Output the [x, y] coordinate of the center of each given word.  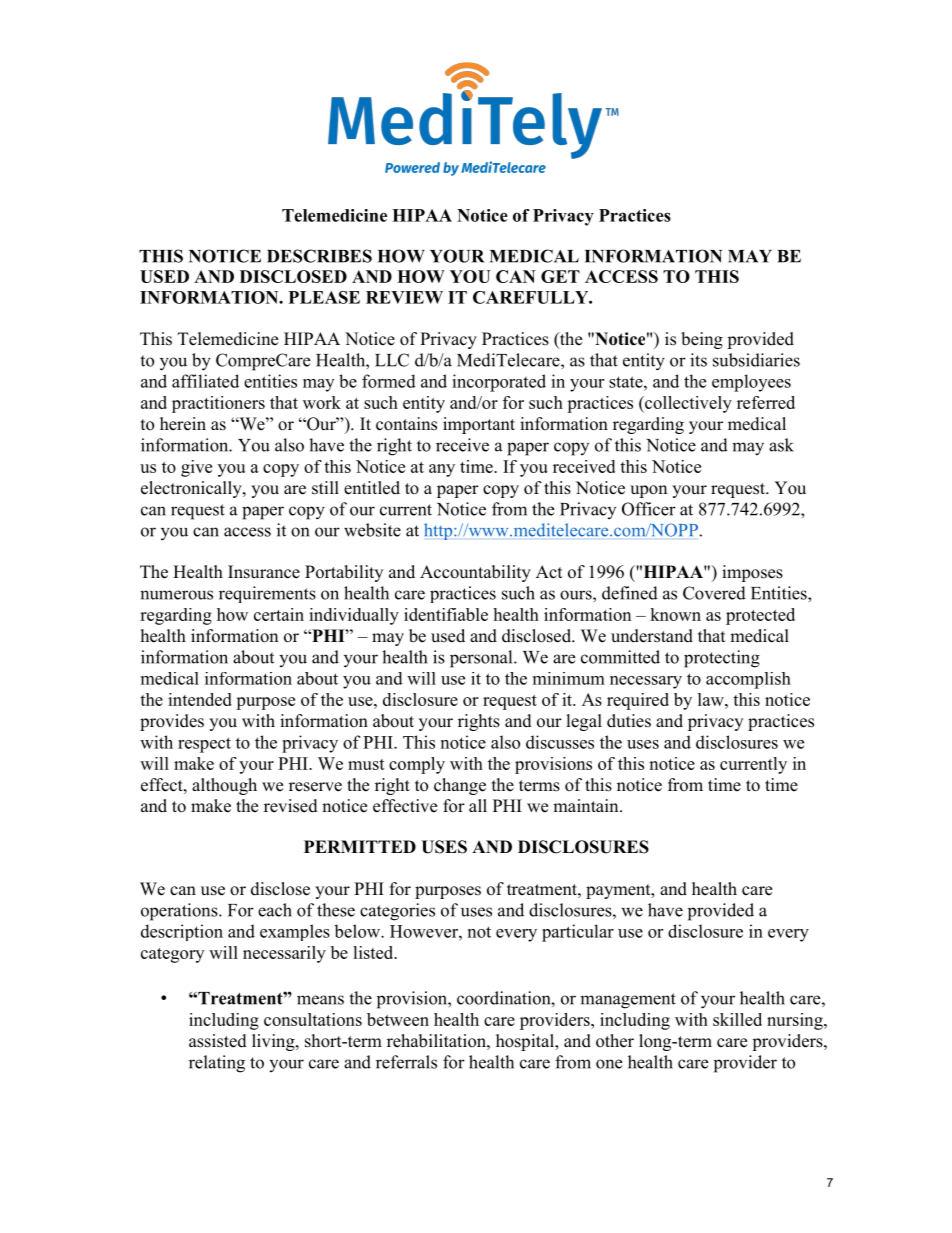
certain [279, 614]
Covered [714, 593]
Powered [412, 167]
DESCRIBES [319, 256]
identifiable [446, 614]
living [274, 1042]
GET [560, 276]
